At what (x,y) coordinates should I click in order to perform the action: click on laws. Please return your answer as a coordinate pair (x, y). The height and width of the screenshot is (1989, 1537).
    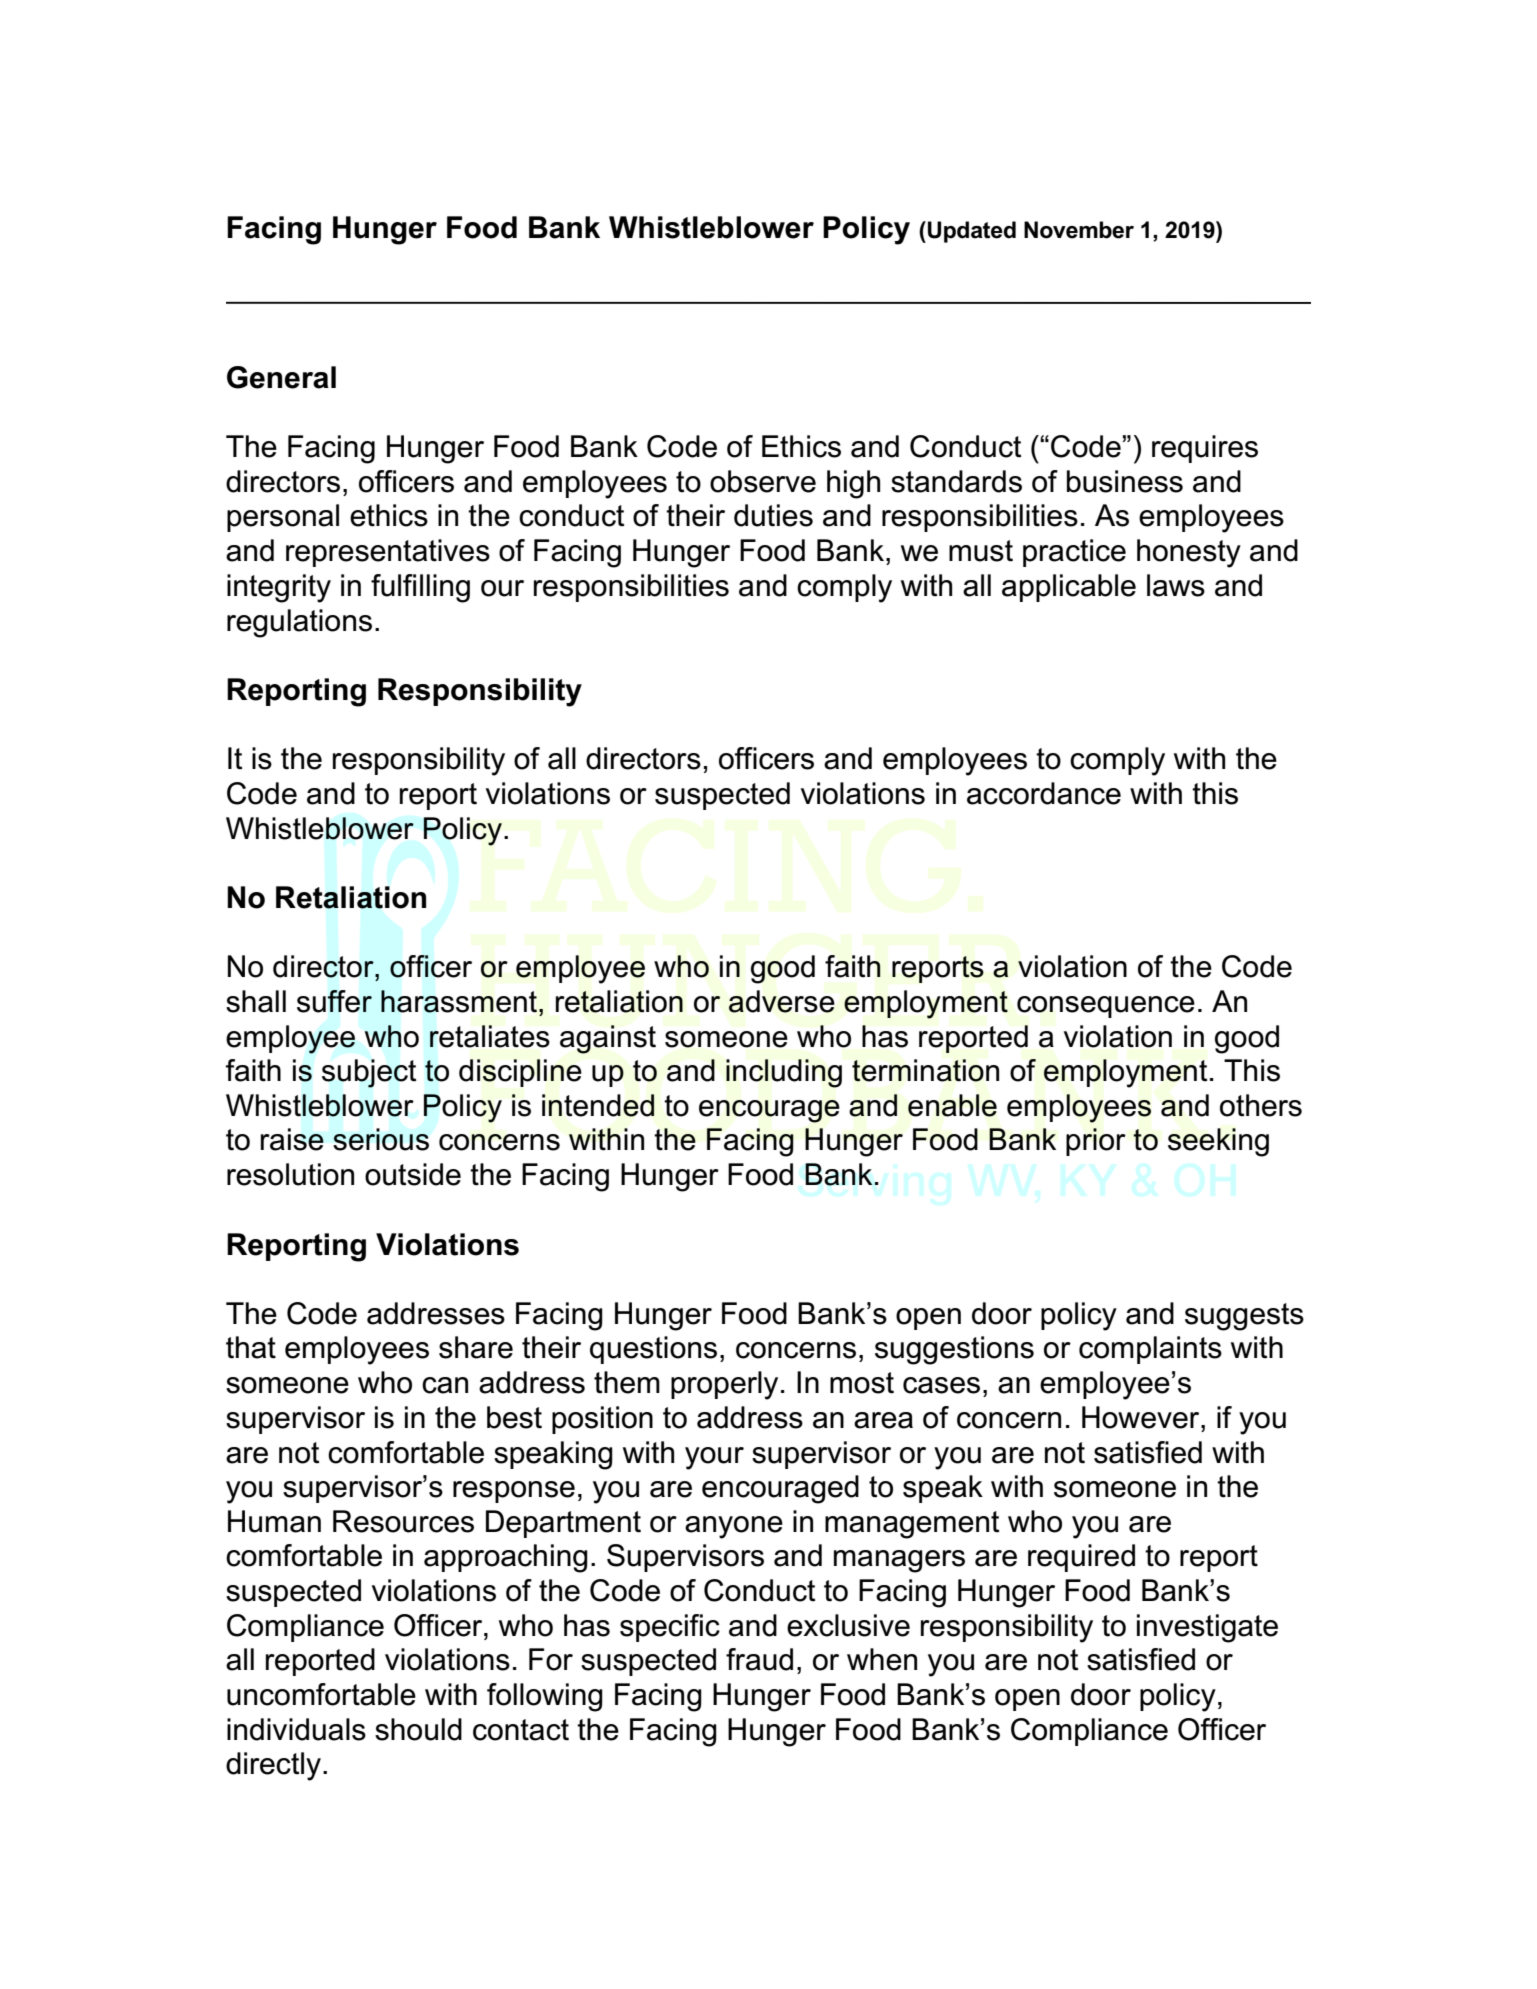
    Looking at the image, I should click on (1176, 585).
